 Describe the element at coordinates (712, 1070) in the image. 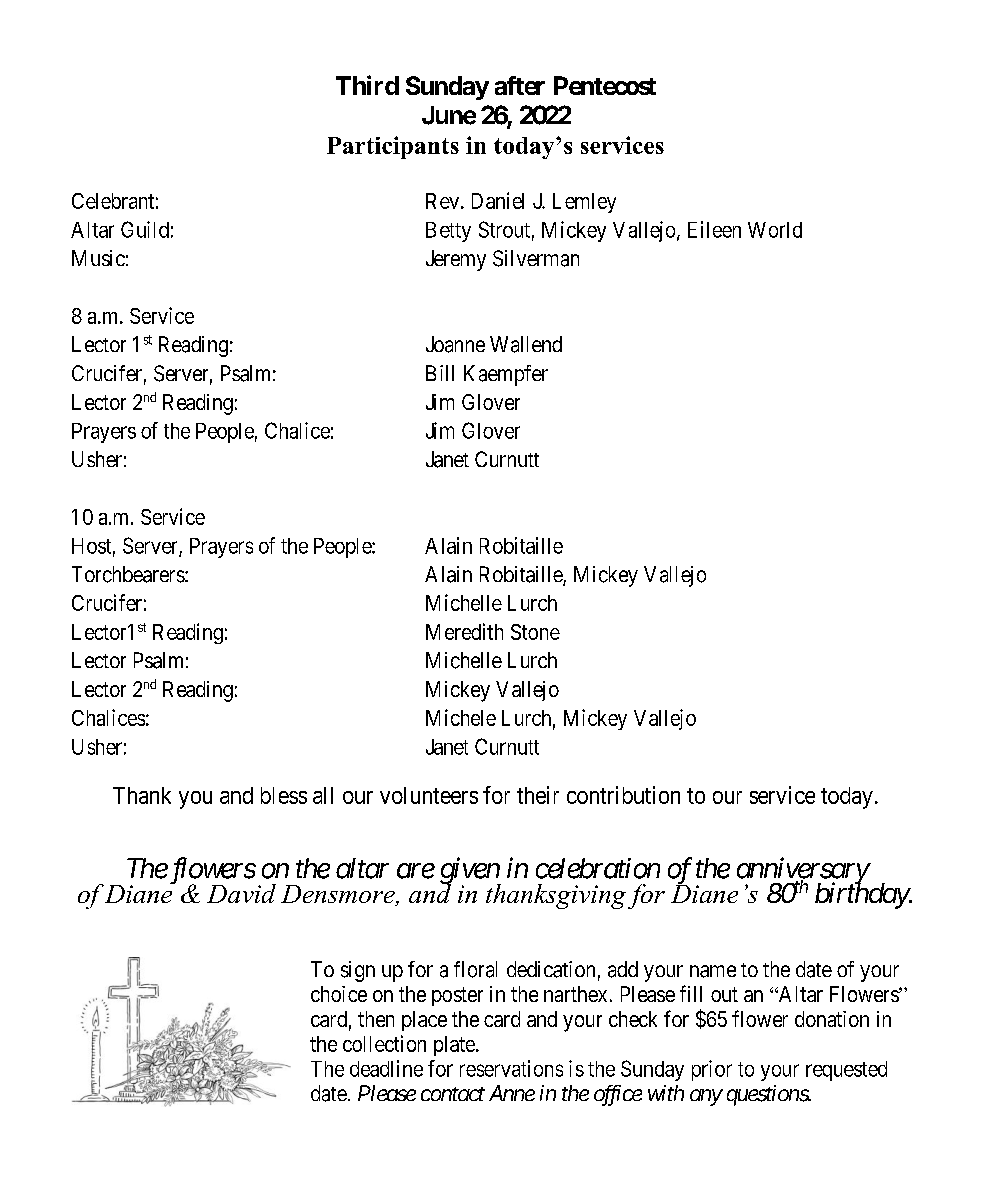

I see `prior` at that location.
